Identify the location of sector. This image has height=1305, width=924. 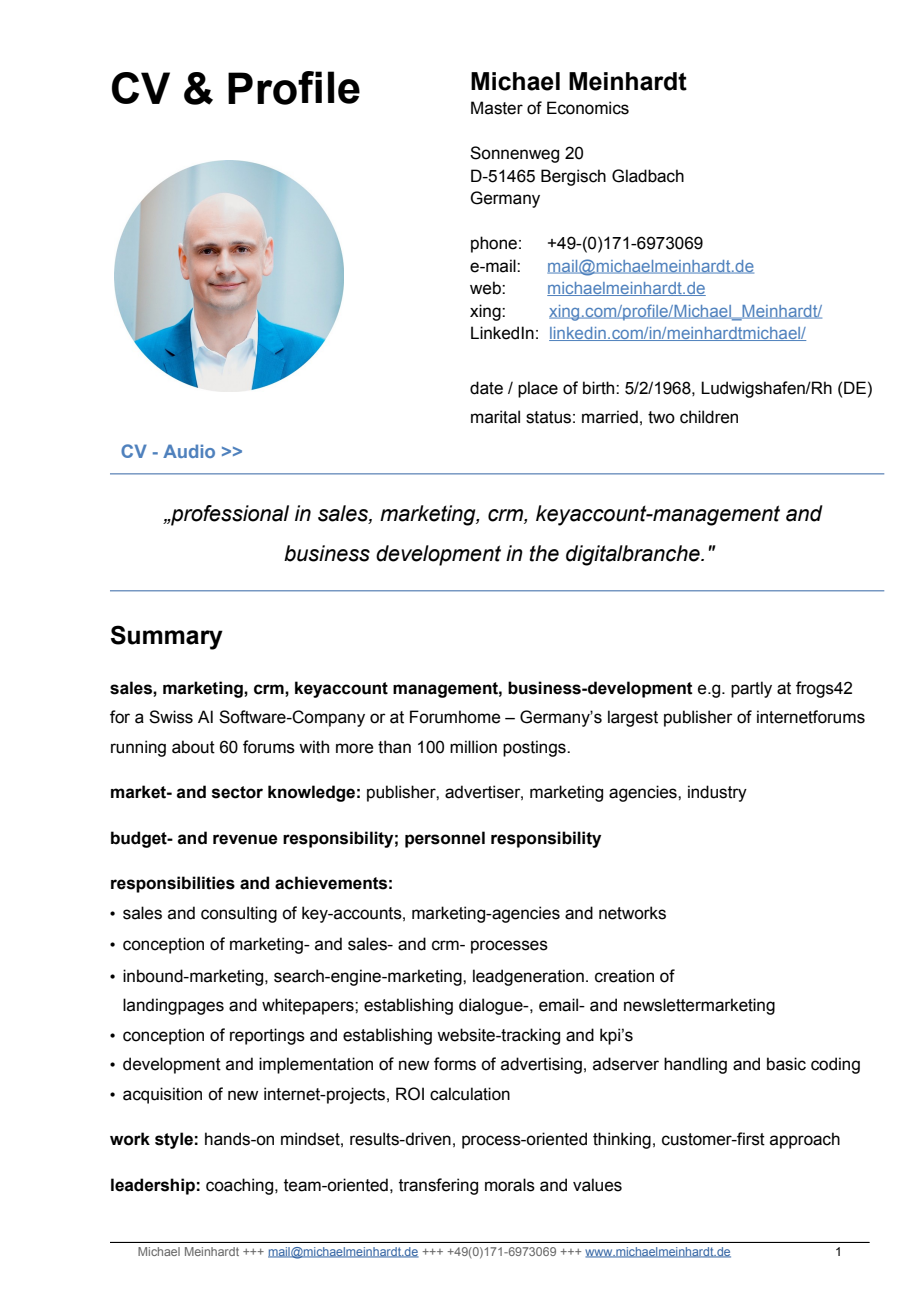
(237, 792).
